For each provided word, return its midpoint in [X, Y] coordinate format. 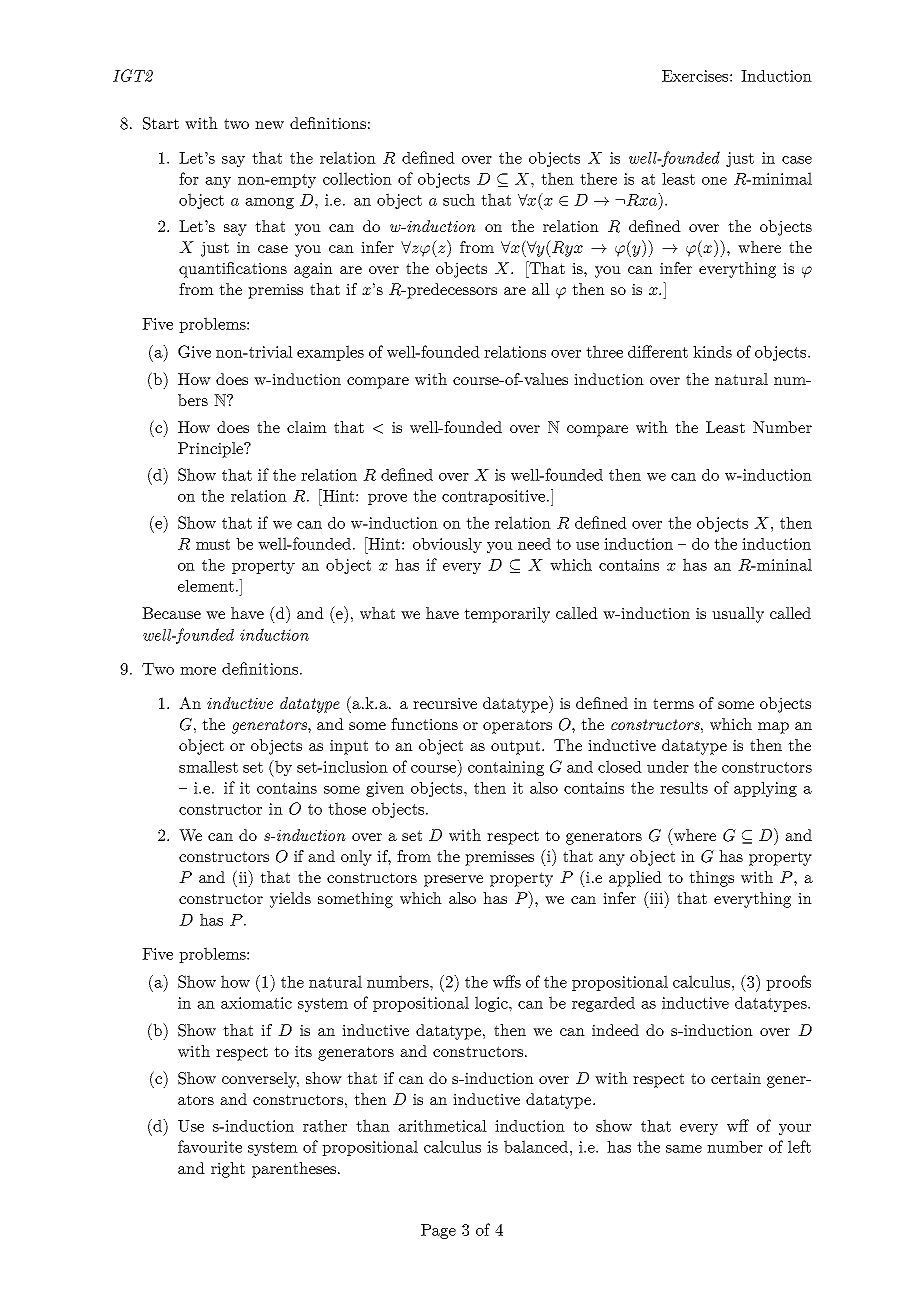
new [269, 125]
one [714, 181]
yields [290, 900]
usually [738, 615]
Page [438, 1231]
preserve [453, 881]
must [213, 544]
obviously [447, 545]
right [228, 1170]
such [459, 199]
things [711, 879]
